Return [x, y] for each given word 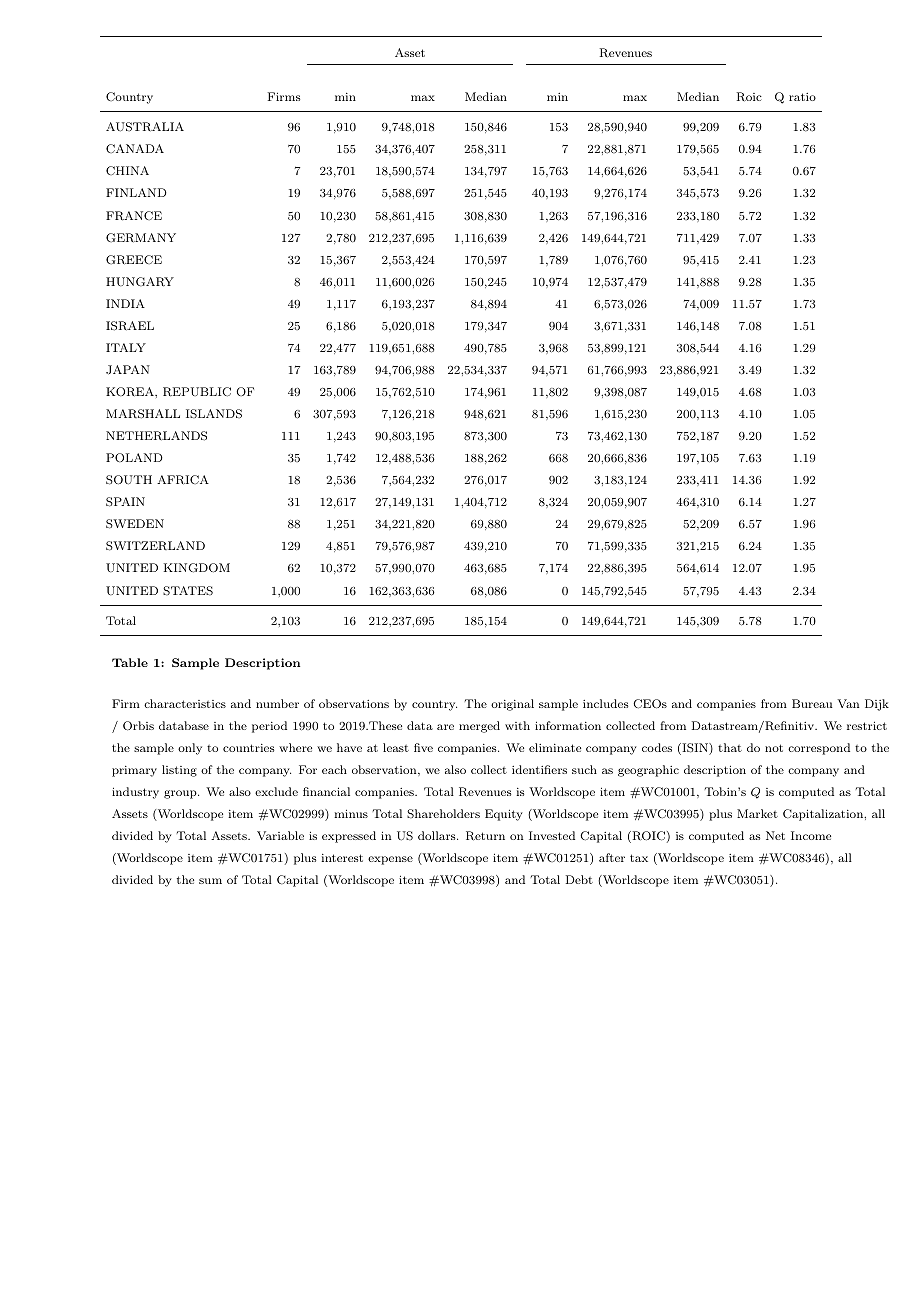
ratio [802, 97]
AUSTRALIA [145, 127]
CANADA [135, 148]
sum [210, 881]
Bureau [812, 703]
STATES [188, 591]
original [512, 705]
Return [485, 836]
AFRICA [183, 480]
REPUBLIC [197, 392]
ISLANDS [214, 414]
